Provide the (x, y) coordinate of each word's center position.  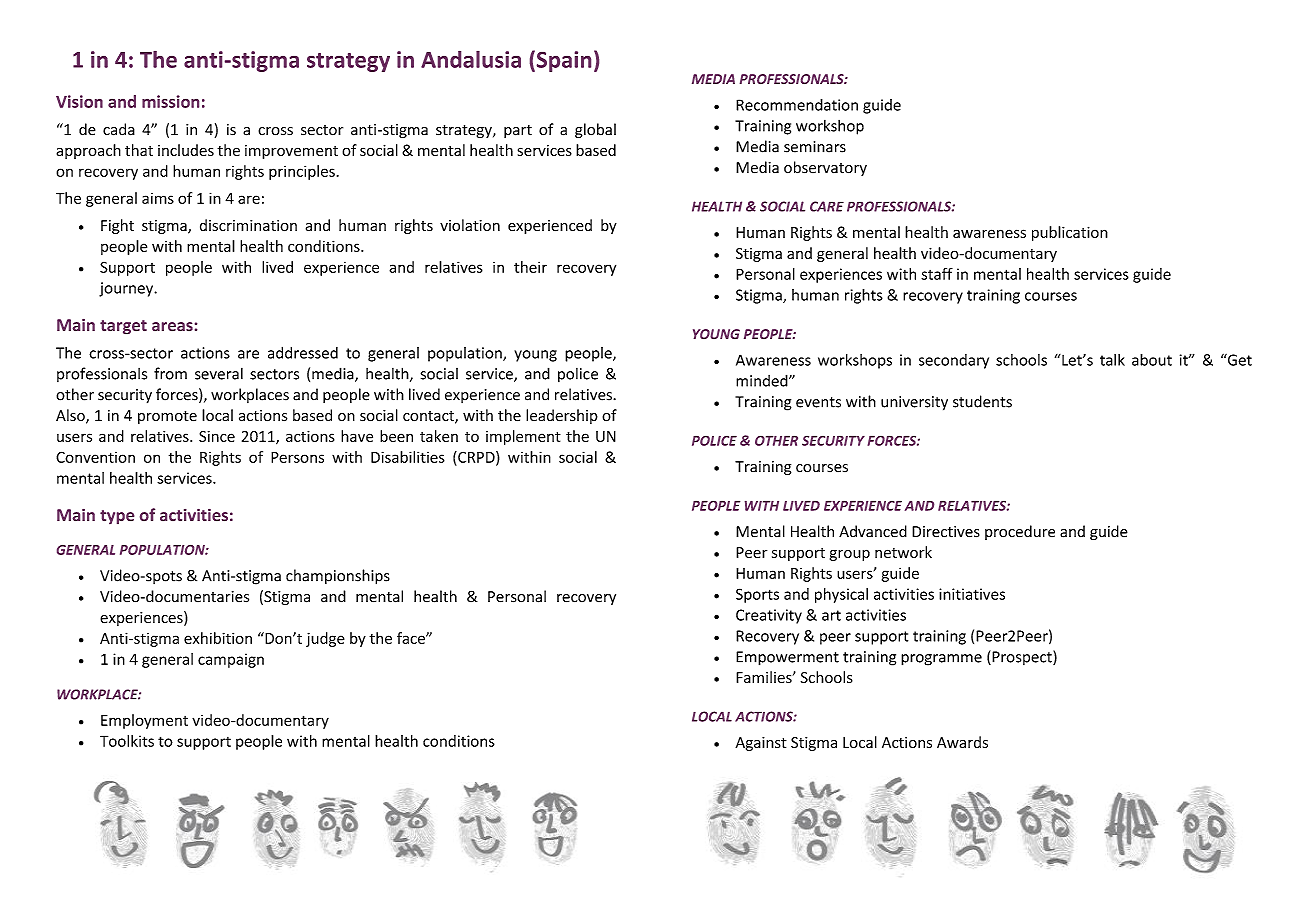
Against (761, 744)
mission (170, 101)
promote (167, 417)
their (530, 267)
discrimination (248, 225)
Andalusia (471, 59)
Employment (144, 721)
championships (338, 577)
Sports (757, 595)
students (982, 401)
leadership (562, 416)
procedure (1020, 532)
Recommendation (797, 105)
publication (1070, 233)
